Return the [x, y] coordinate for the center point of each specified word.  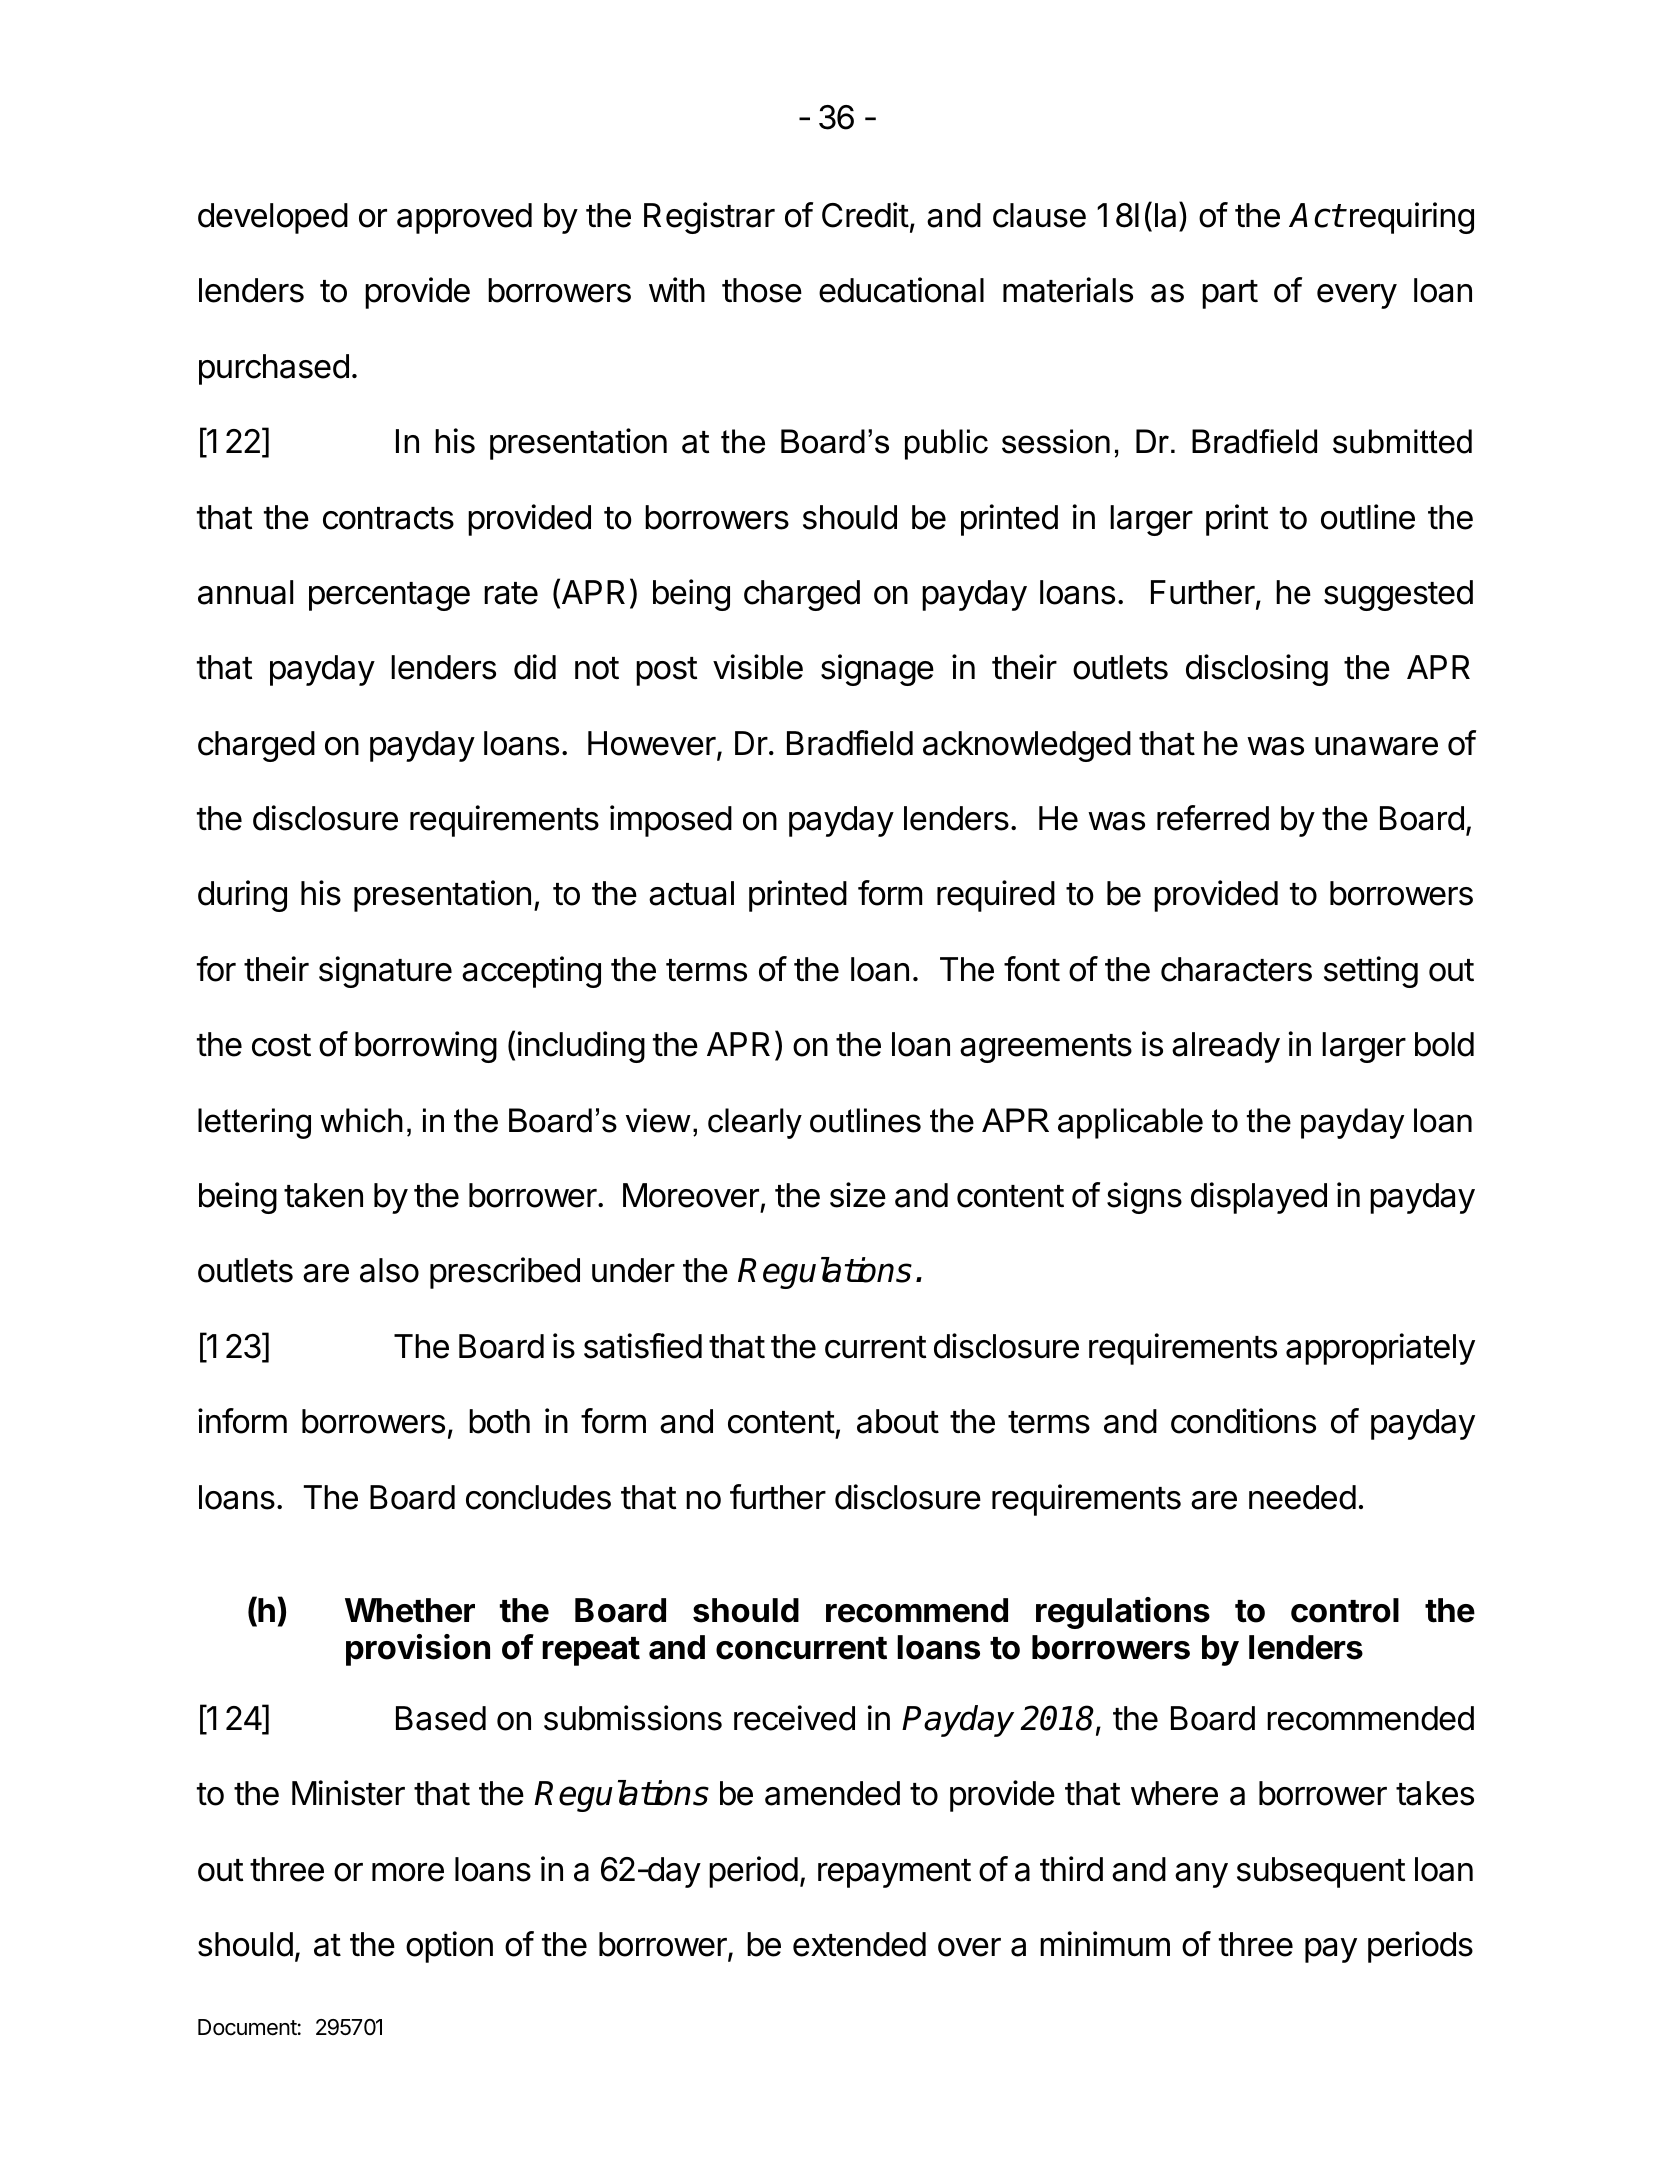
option [449, 1947]
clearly [755, 1123]
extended [859, 1944]
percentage [389, 596]
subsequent [1321, 1872]
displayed [1259, 1198]
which [361, 1120]
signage [877, 670]
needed [1302, 1497]
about [898, 1421]
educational [901, 290]
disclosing [1257, 670]
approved [464, 218]
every [1357, 296]
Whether [410, 1610]
